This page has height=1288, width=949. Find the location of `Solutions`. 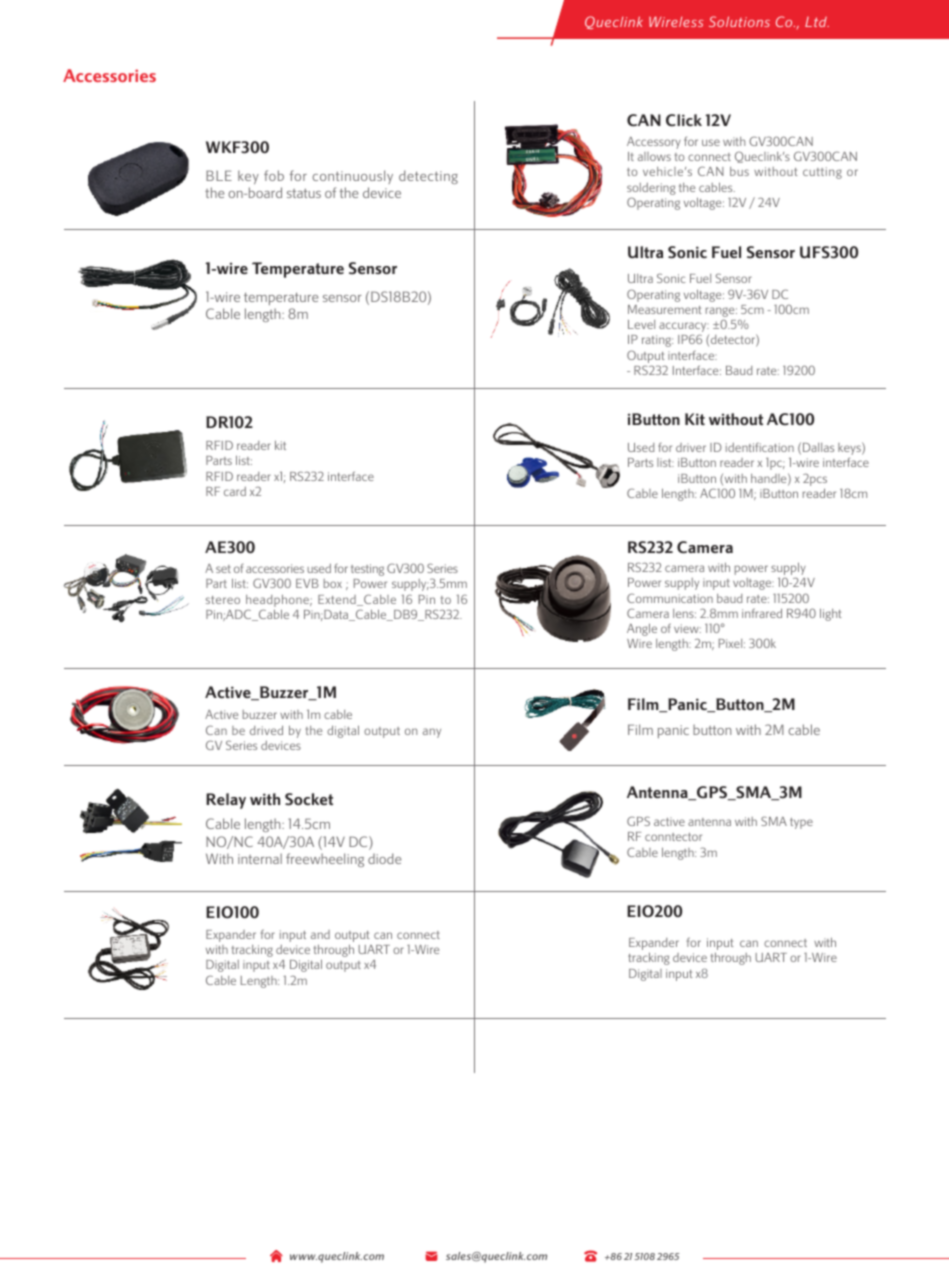

Solutions is located at coordinates (739, 21).
